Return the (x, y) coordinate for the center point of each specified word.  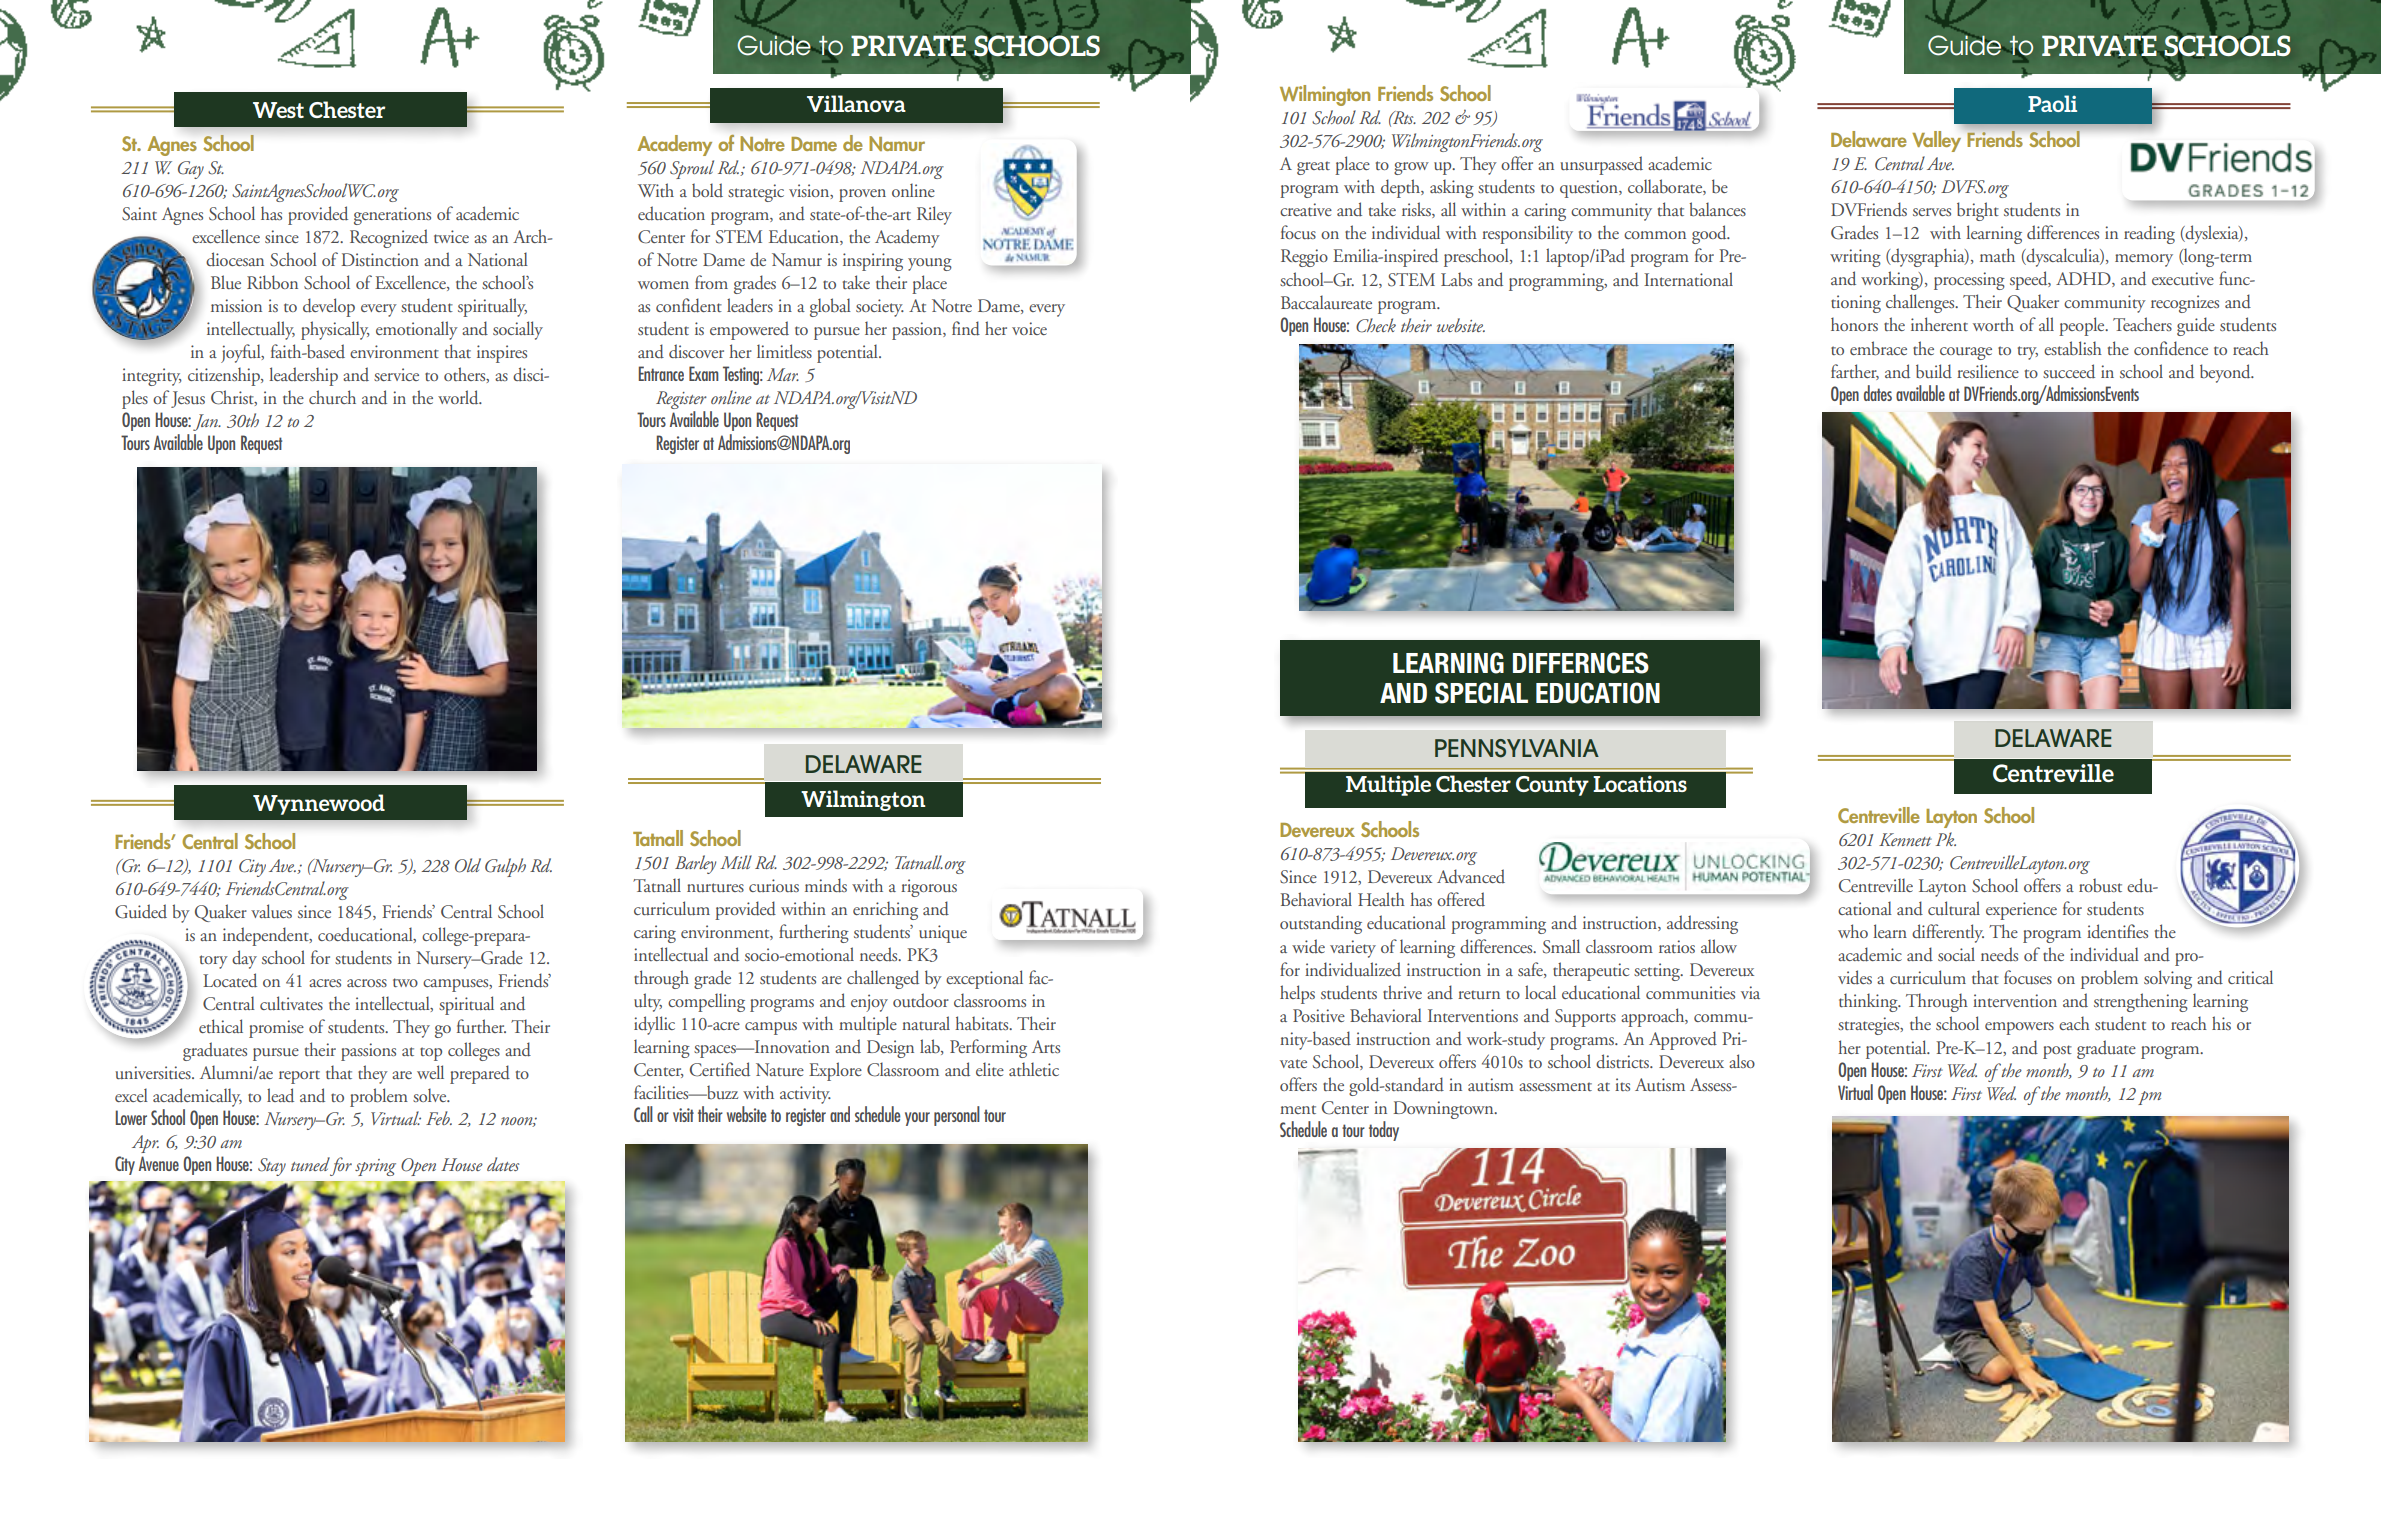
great (1313, 168)
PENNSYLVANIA (1517, 748)
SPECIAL (1481, 693)
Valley (1936, 141)
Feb (439, 1118)
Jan (206, 422)
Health (1381, 899)
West (278, 110)
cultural (1954, 908)
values (271, 911)
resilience (1988, 371)
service (396, 374)
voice (1029, 328)
